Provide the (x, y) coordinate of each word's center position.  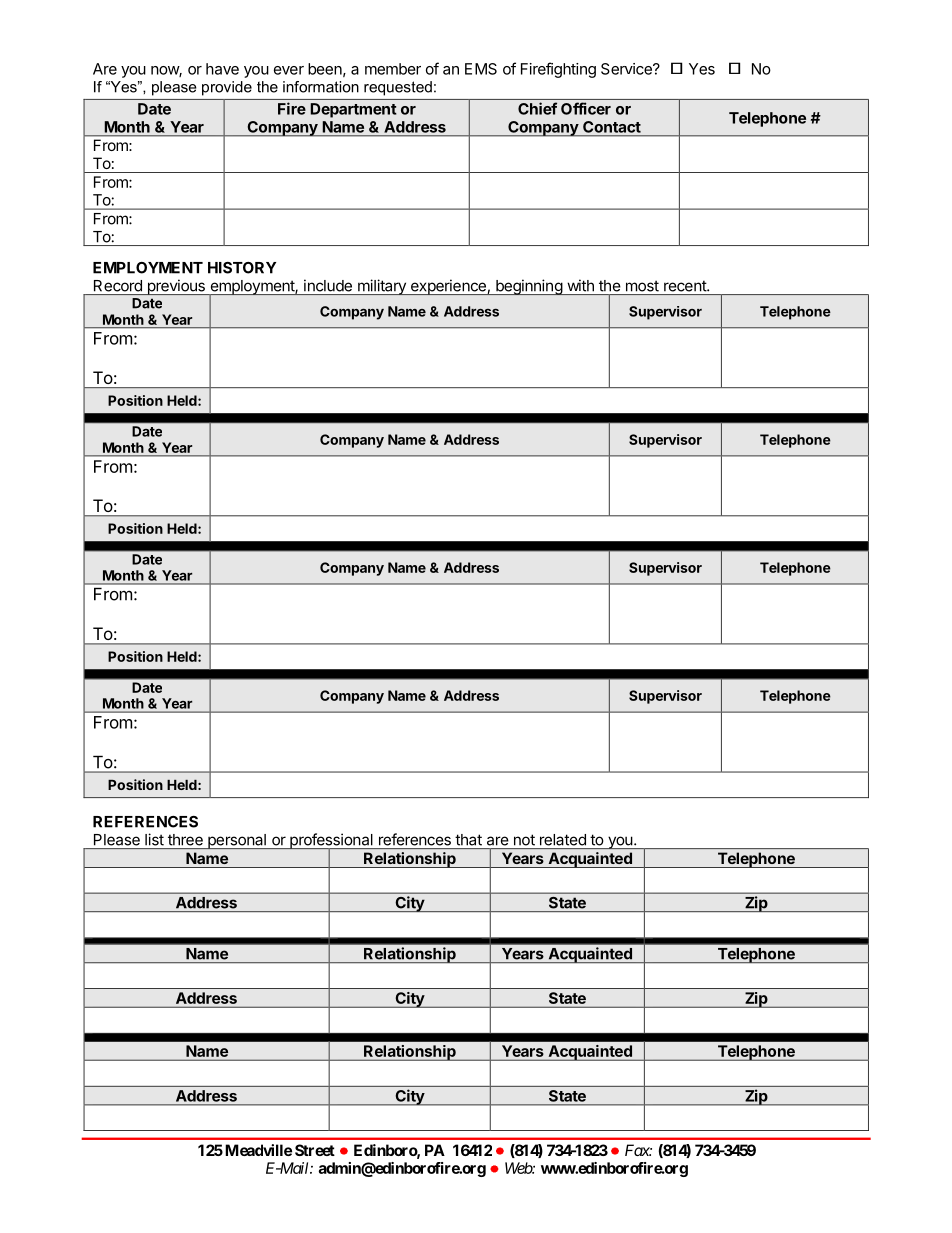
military (381, 287)
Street (315, 1150)
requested (398, 88)
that (468, 840)
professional (331, 842)
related (563, 840)
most (642, 286)
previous (176, 287)
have (222, 69)
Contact (612, 127)
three (185, 840)
